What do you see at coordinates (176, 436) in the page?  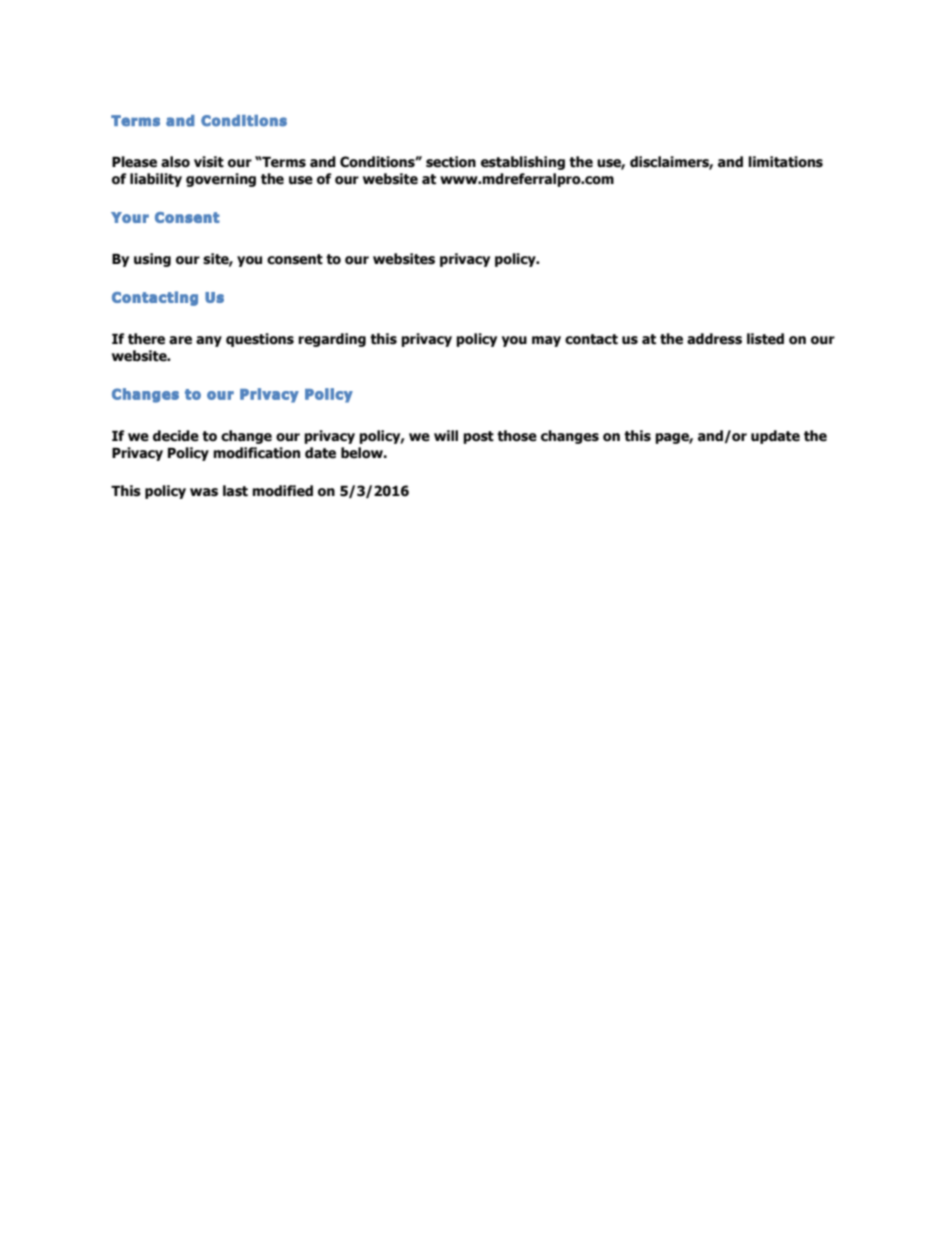 I see `decide` at bounding box center [176, 436].
